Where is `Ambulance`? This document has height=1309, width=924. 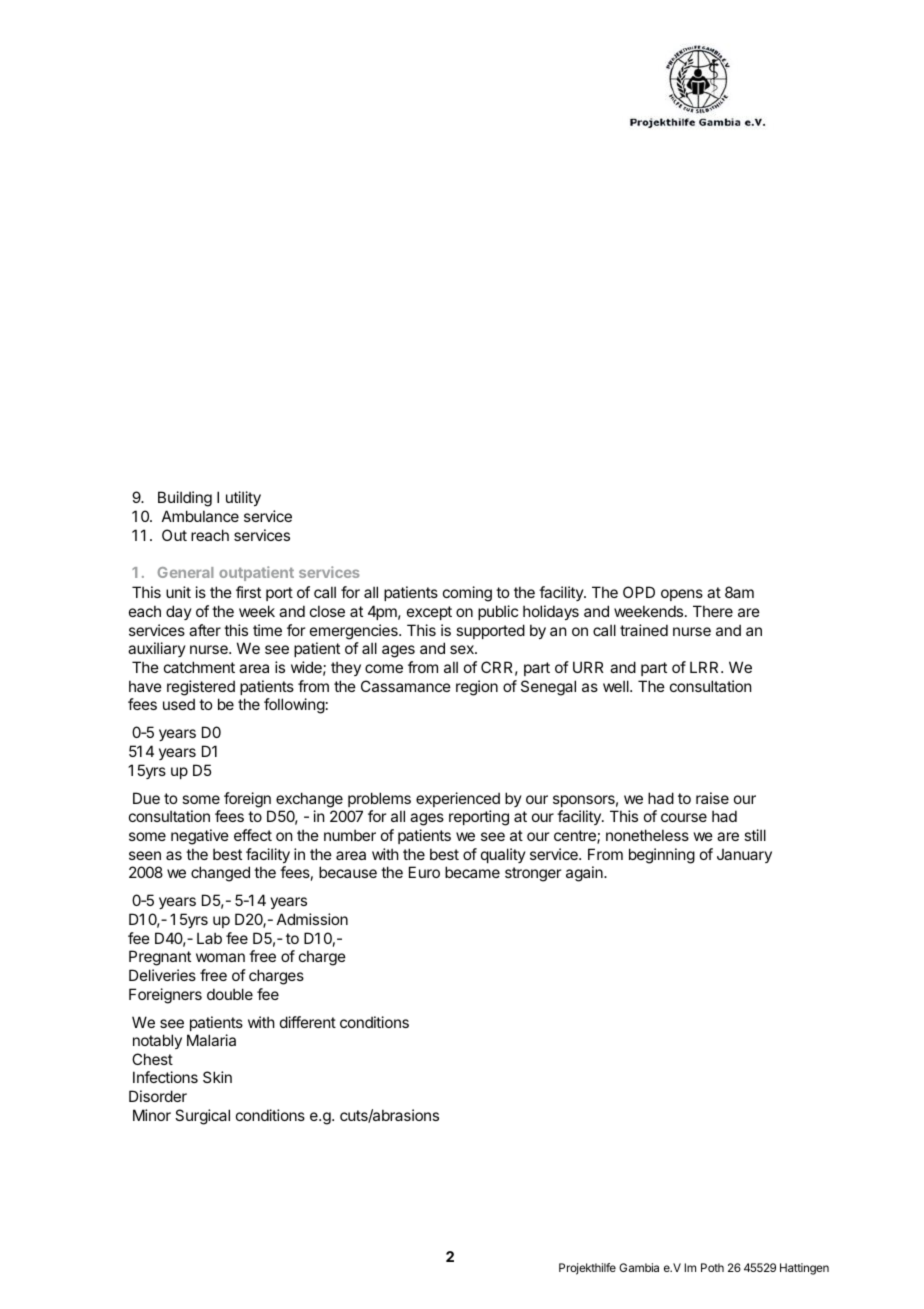
Ambulance is located at coordinates (200, 516).
